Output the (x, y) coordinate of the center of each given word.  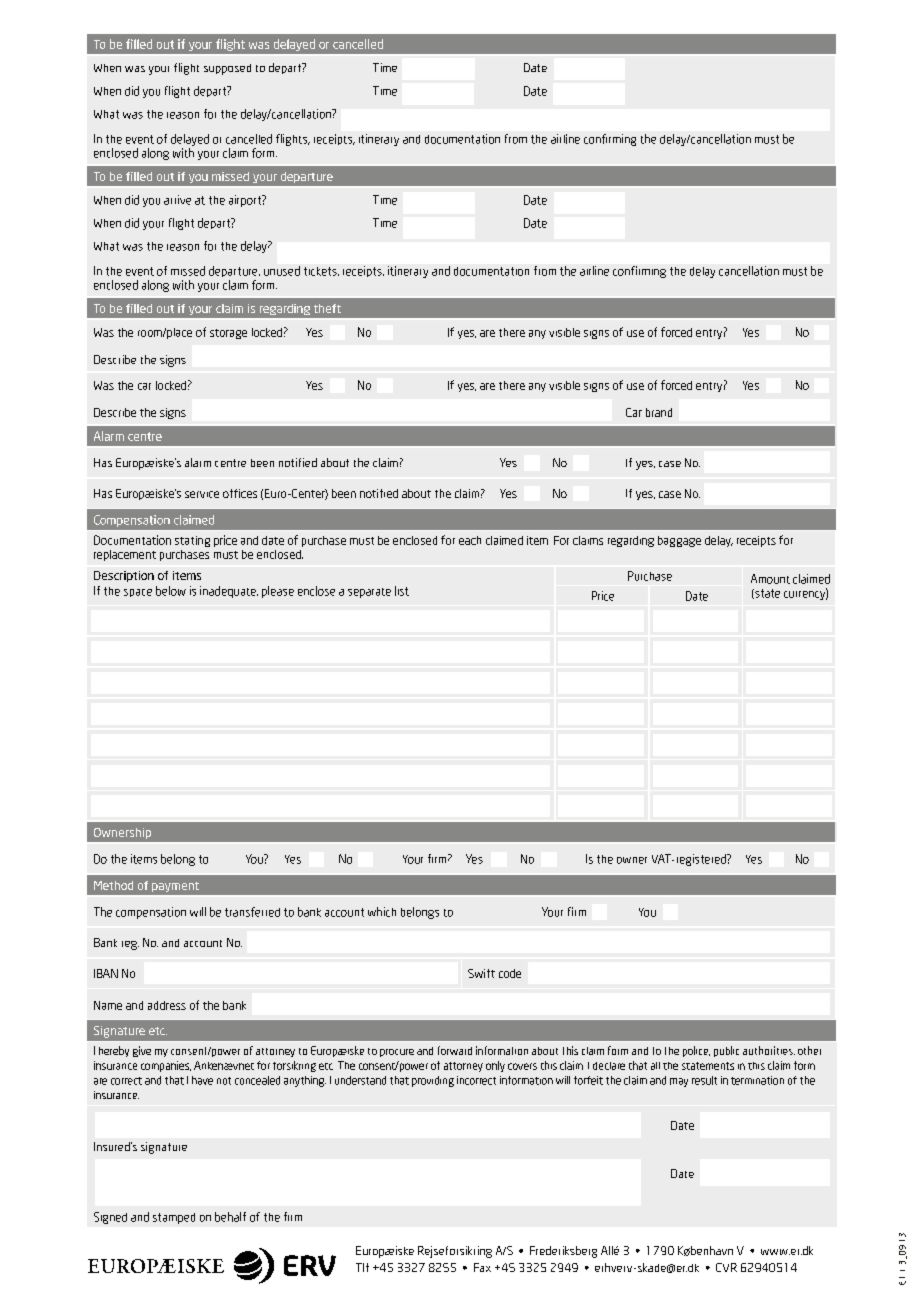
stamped (174, 1218)
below (171, 591)
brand (659, 412)
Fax (482, 1267)
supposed (227, 69)
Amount (770, 579)
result (704, 1080)
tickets (321, 271)
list (402, 591)
